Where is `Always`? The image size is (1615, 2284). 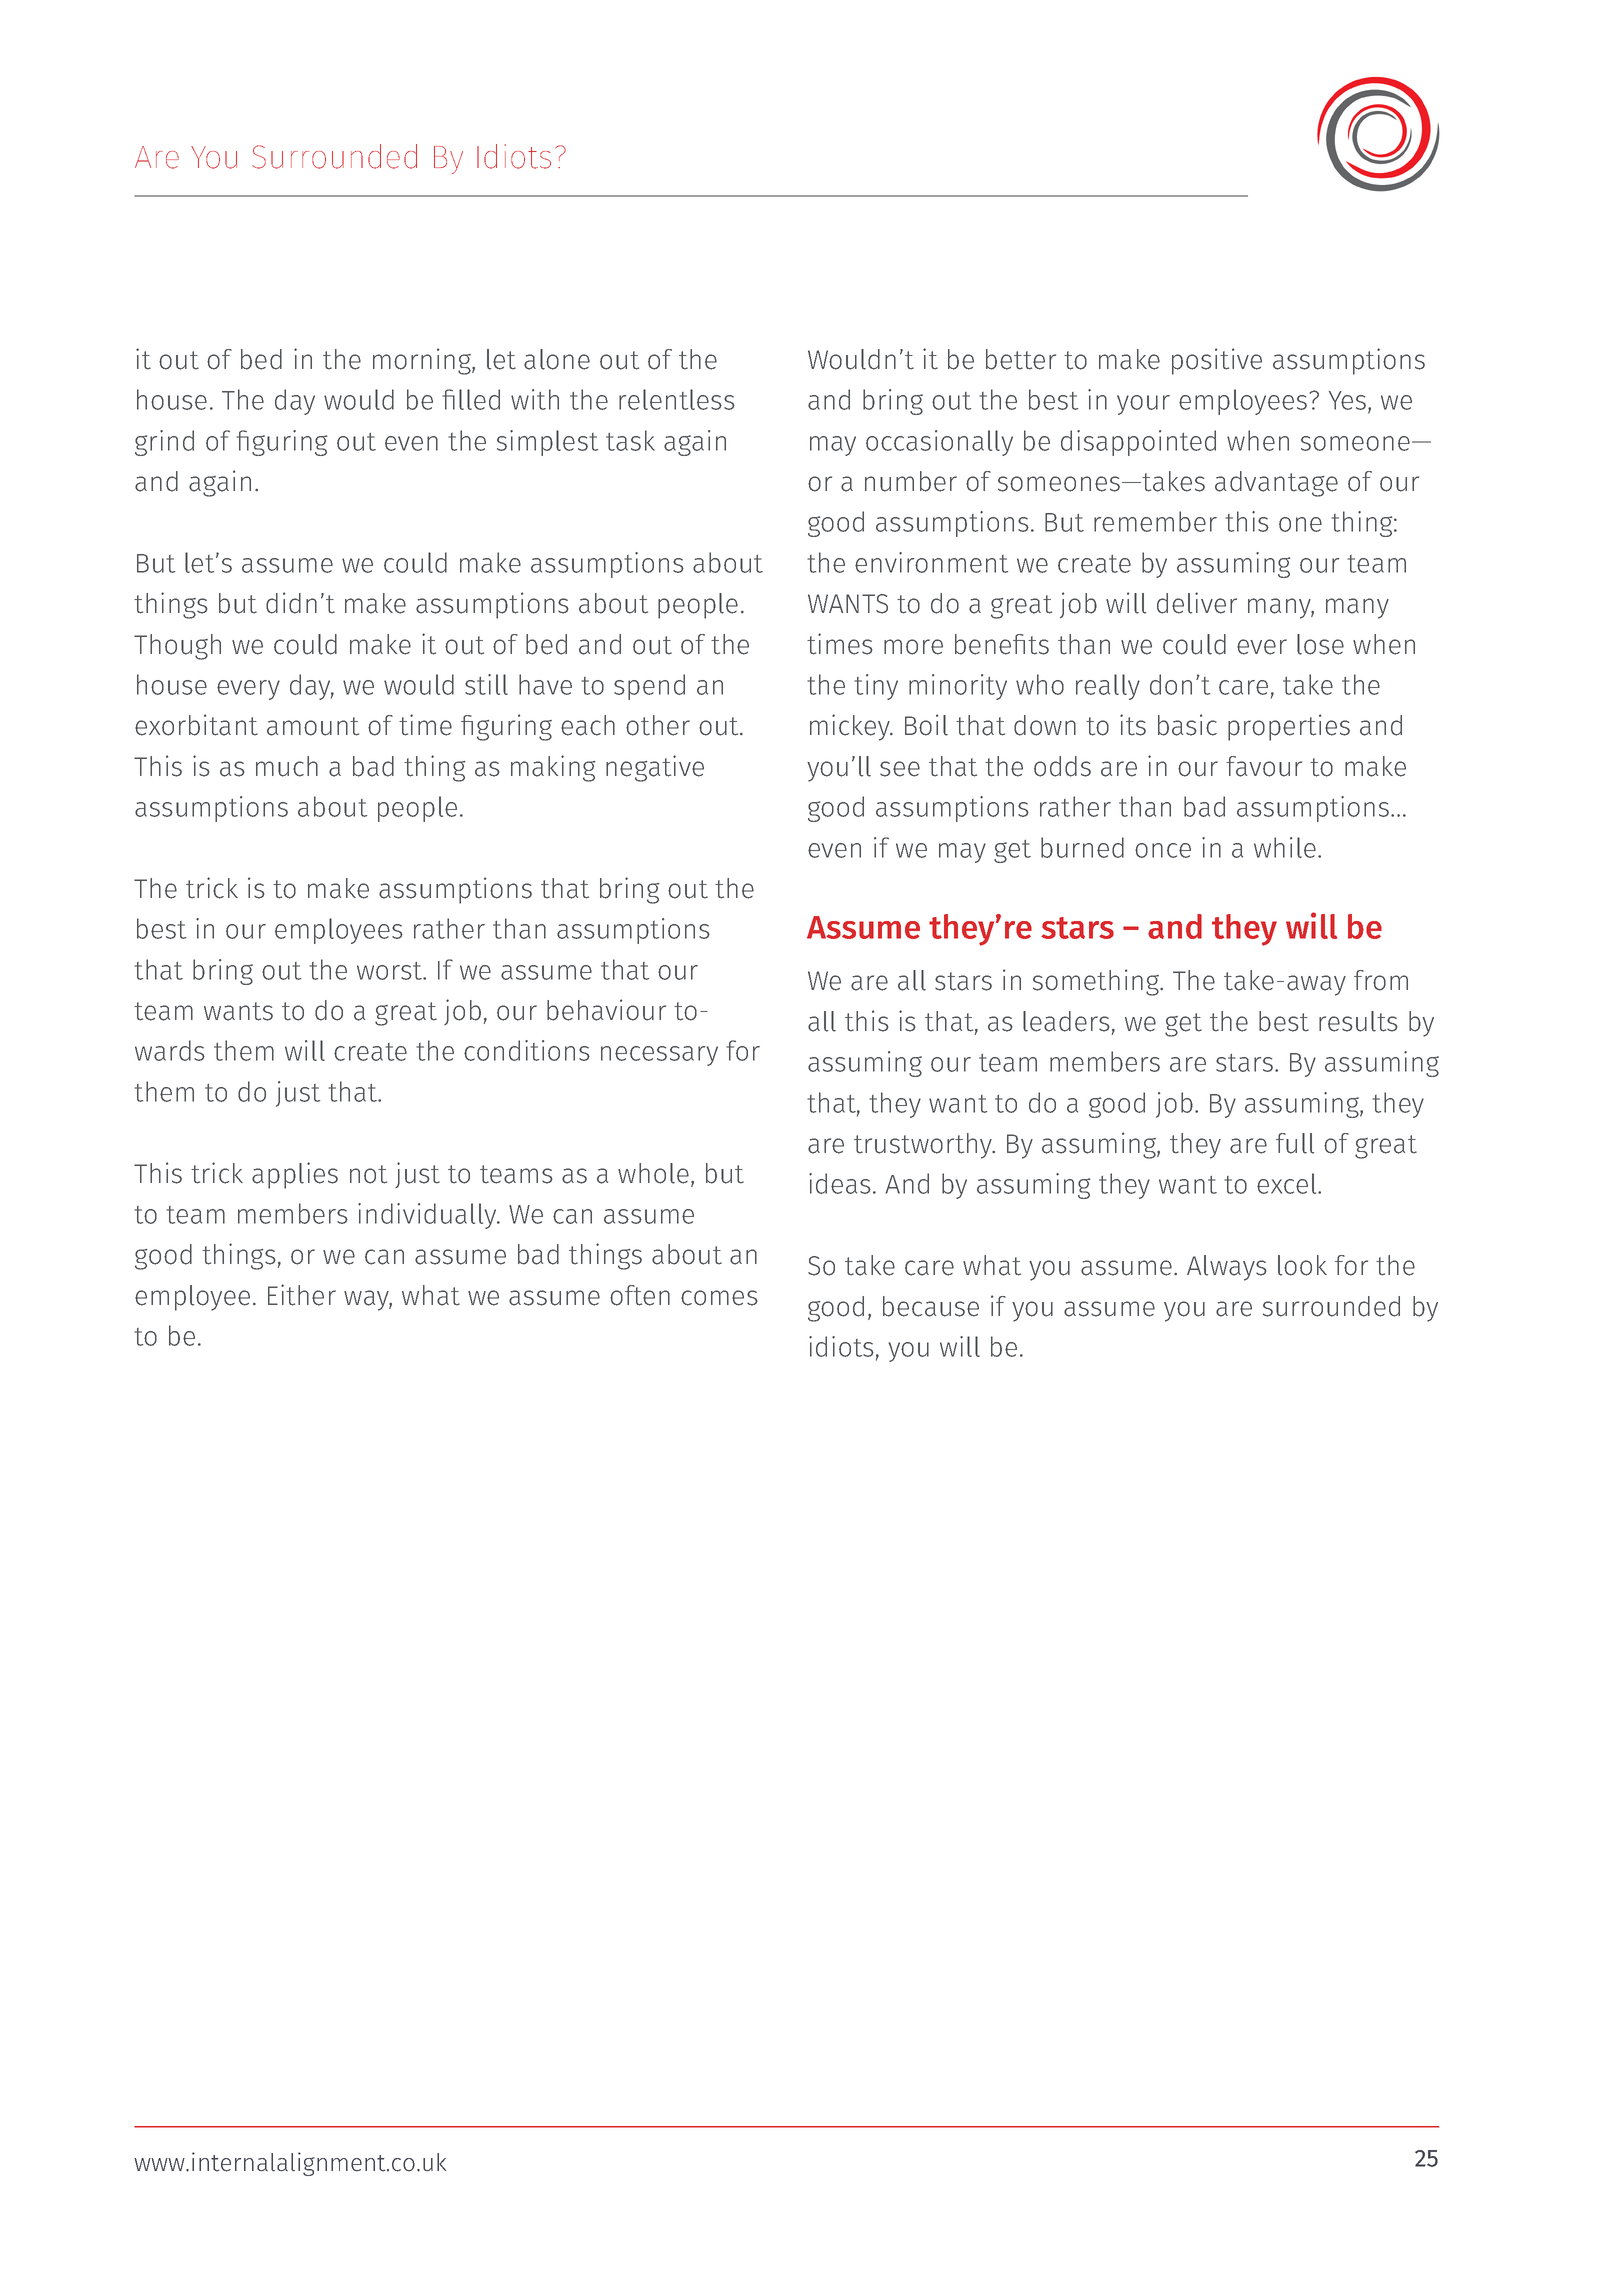 Always is located at coordinates (1227, 1268).
